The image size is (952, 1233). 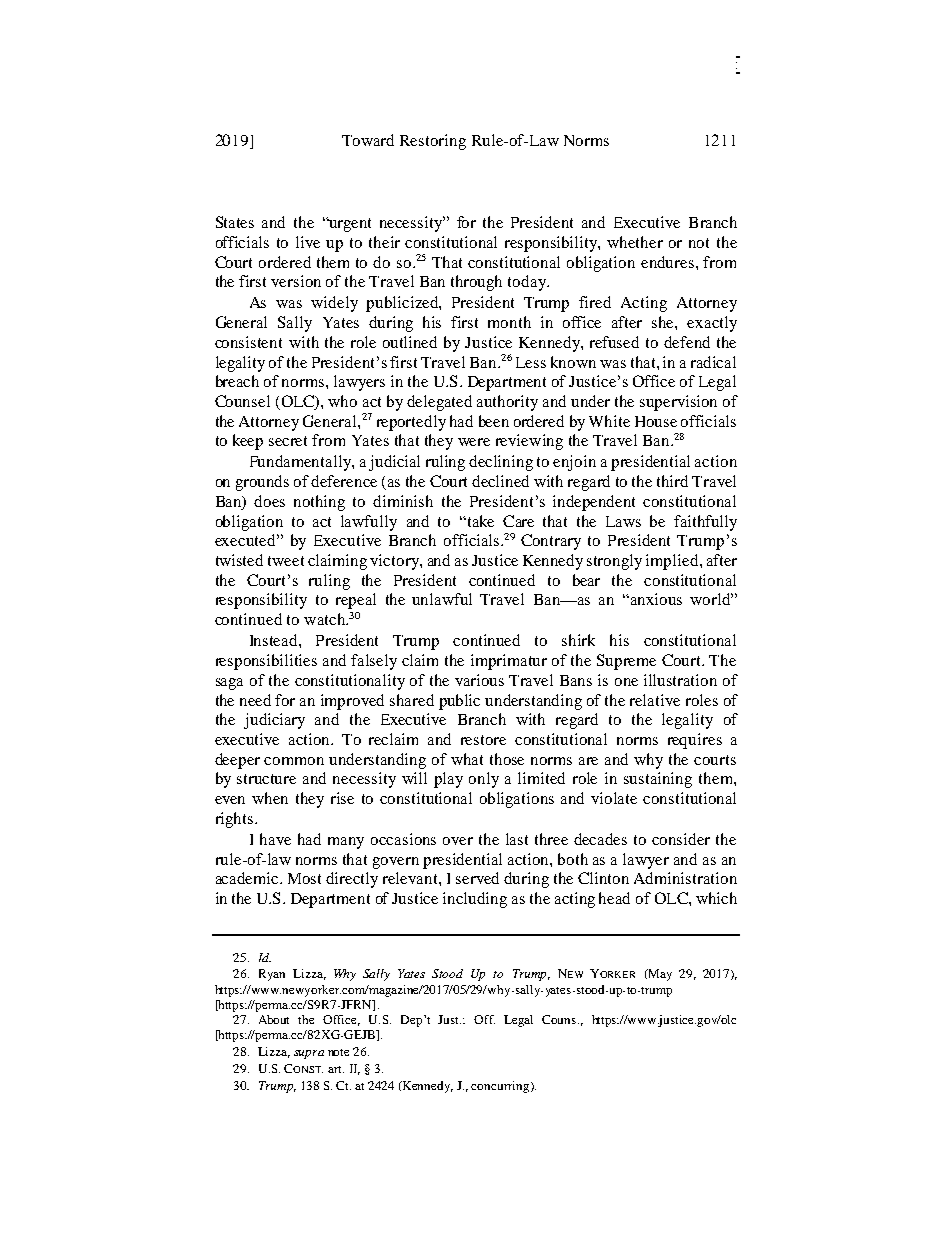 I want to click on Restoring, so click(x=433, y=142).
